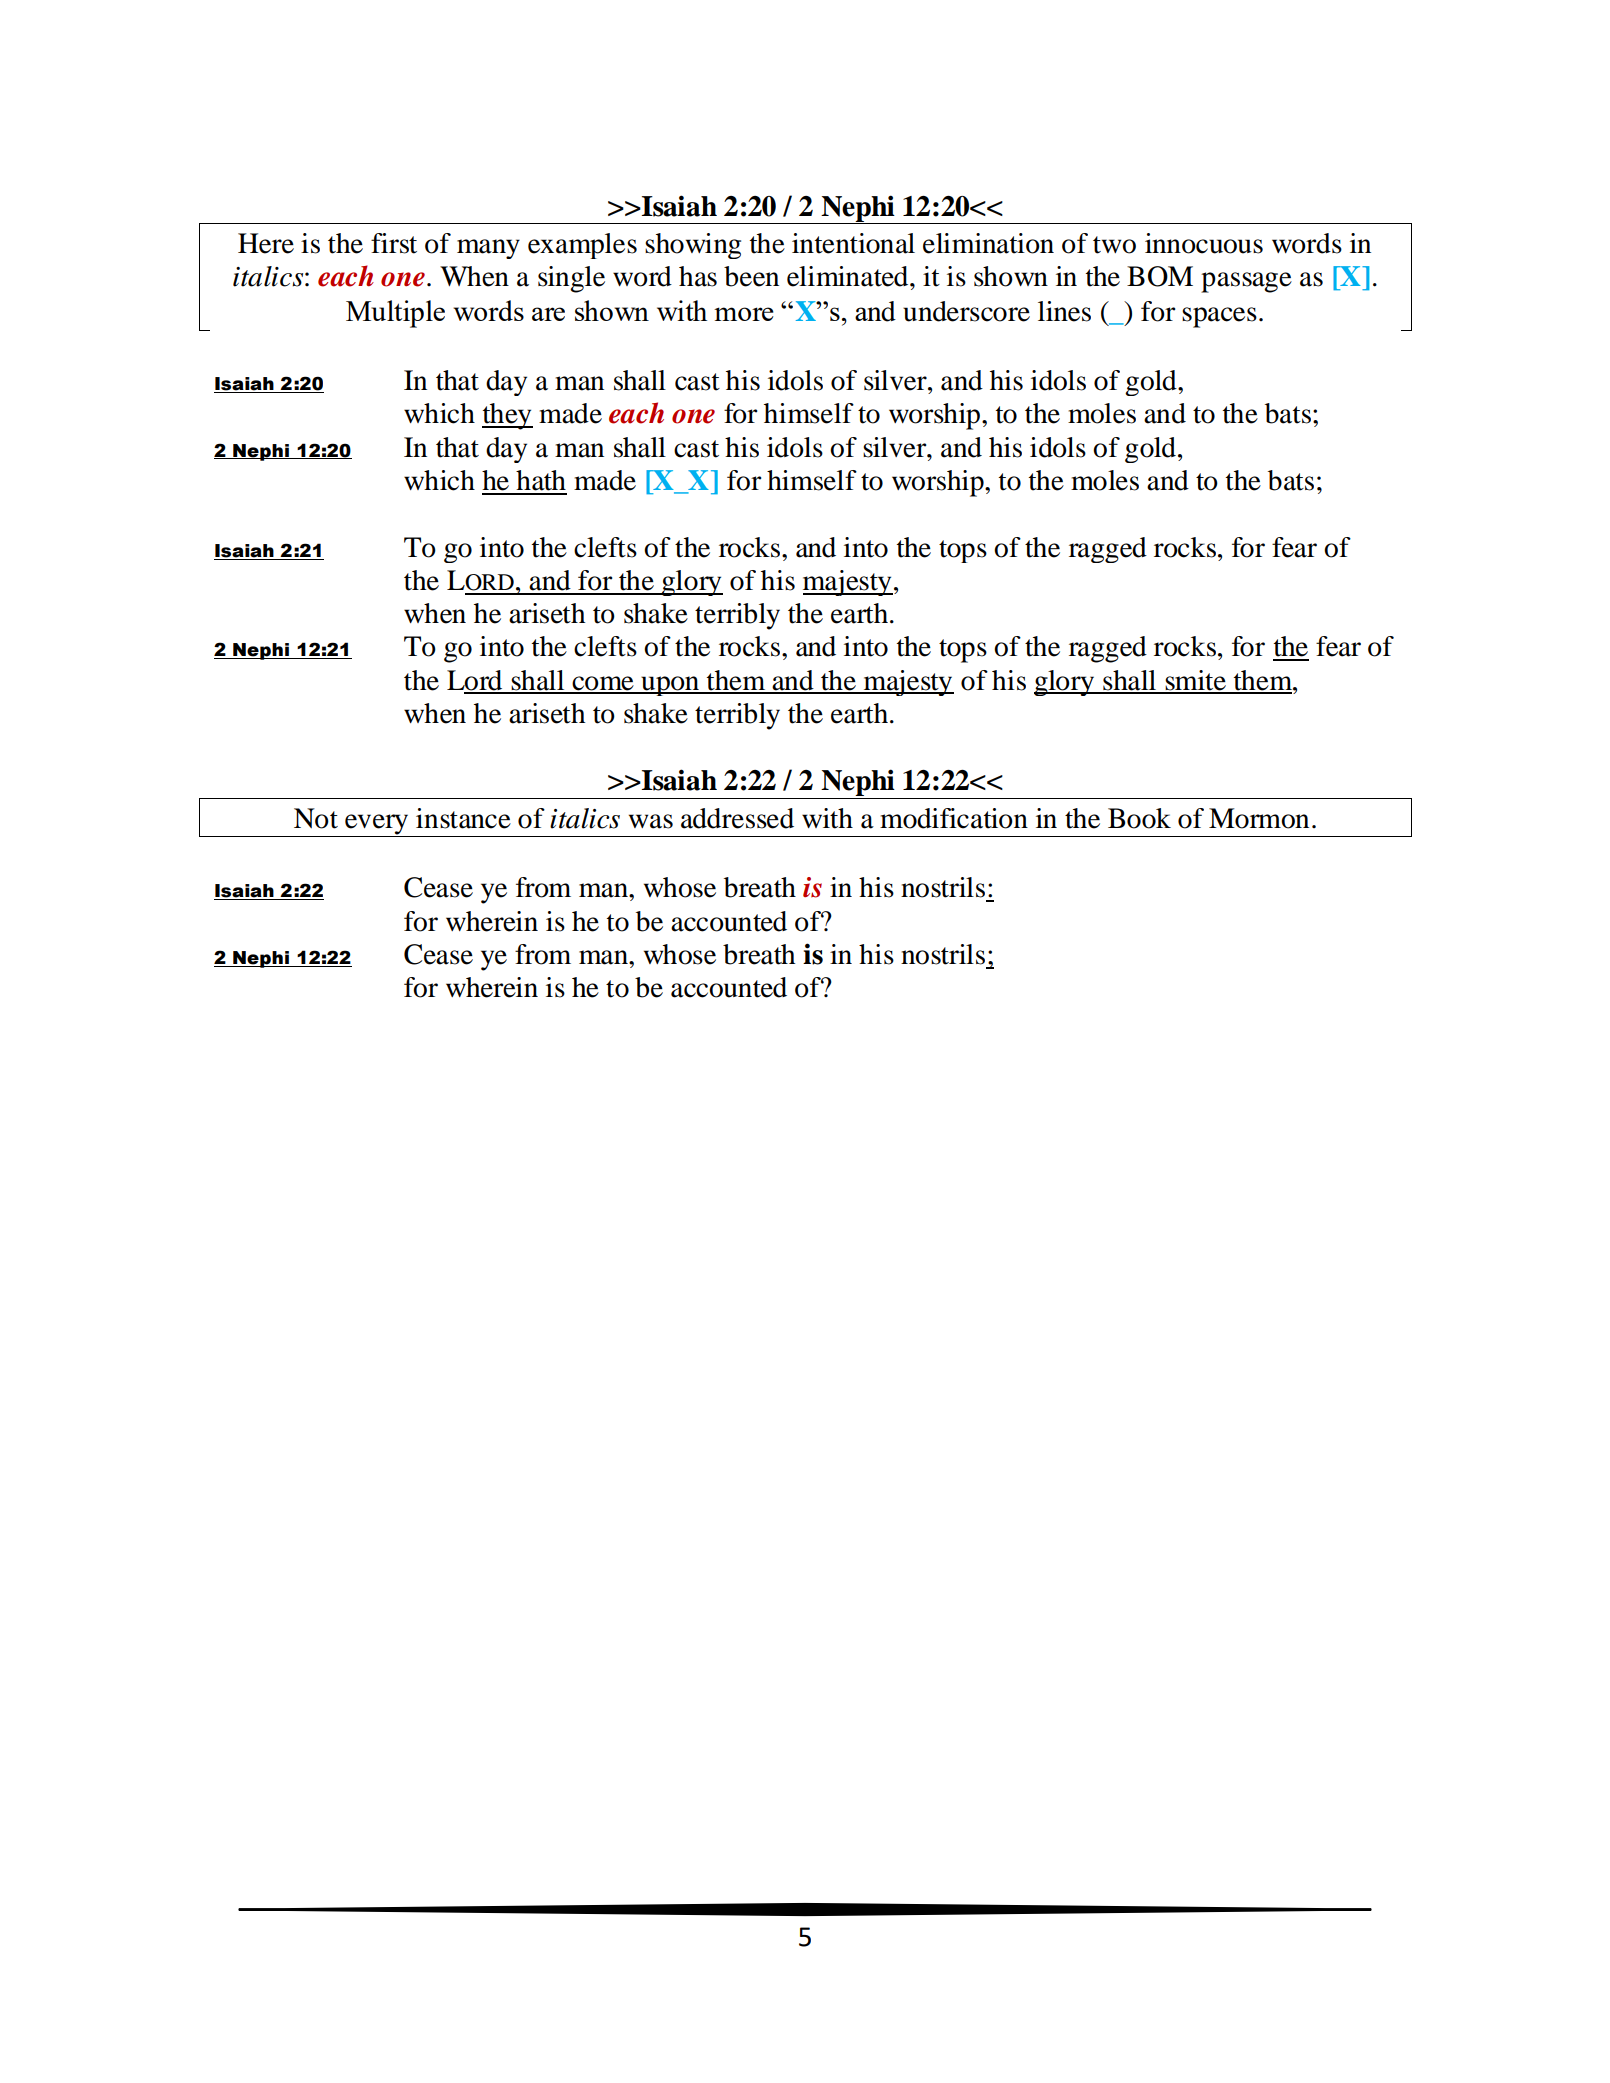 This document has width=1610, height=2083. I want to click on addressed, so click(737, 818).
